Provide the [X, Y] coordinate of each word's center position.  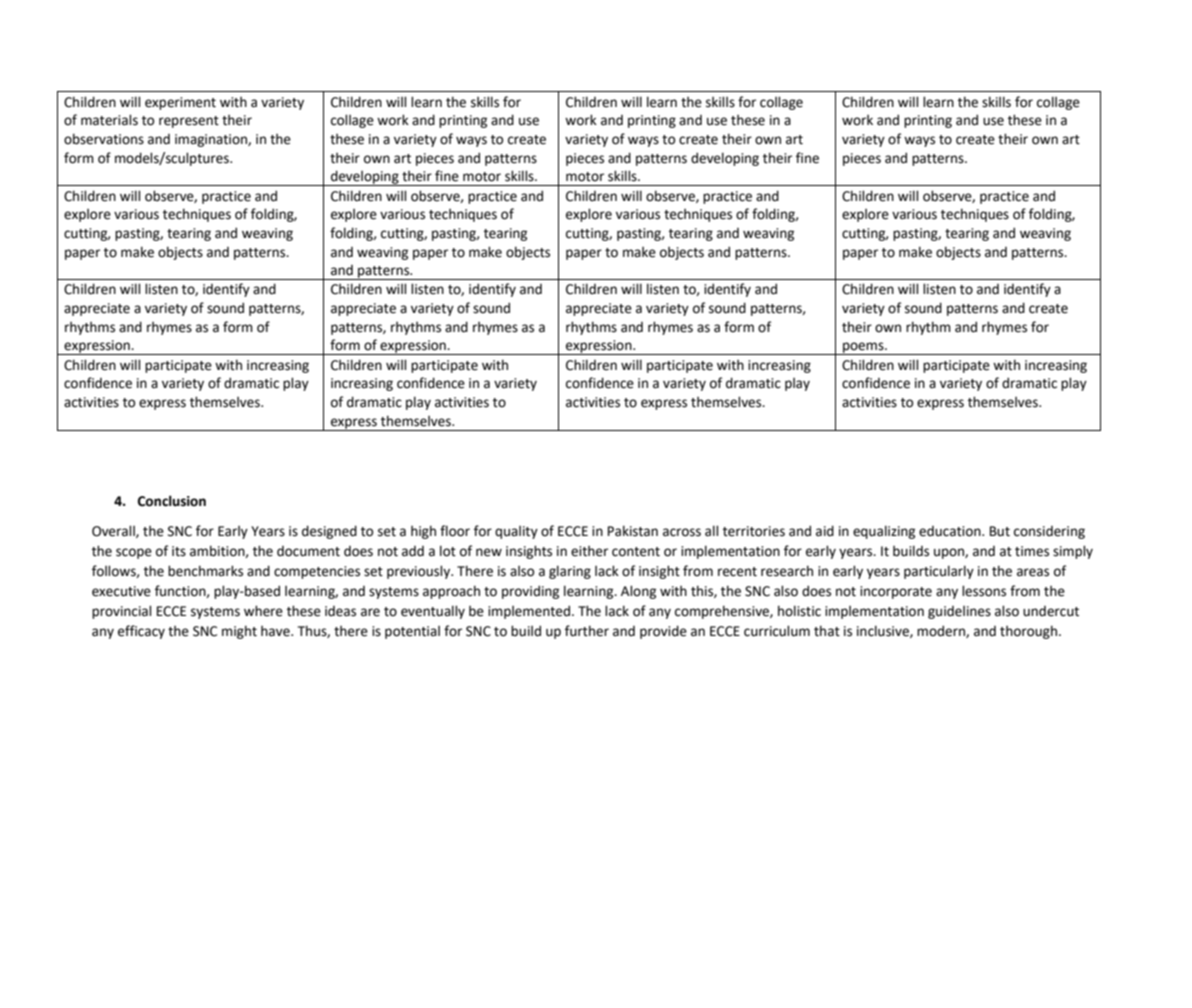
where [263, 611]
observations [104, 139]
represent [189, 122]
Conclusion [172, 501]
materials [109, 120]
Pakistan [633, 531]
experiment [180, 103]
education [951, 531]
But [1000, 531]
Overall [114, 531]
